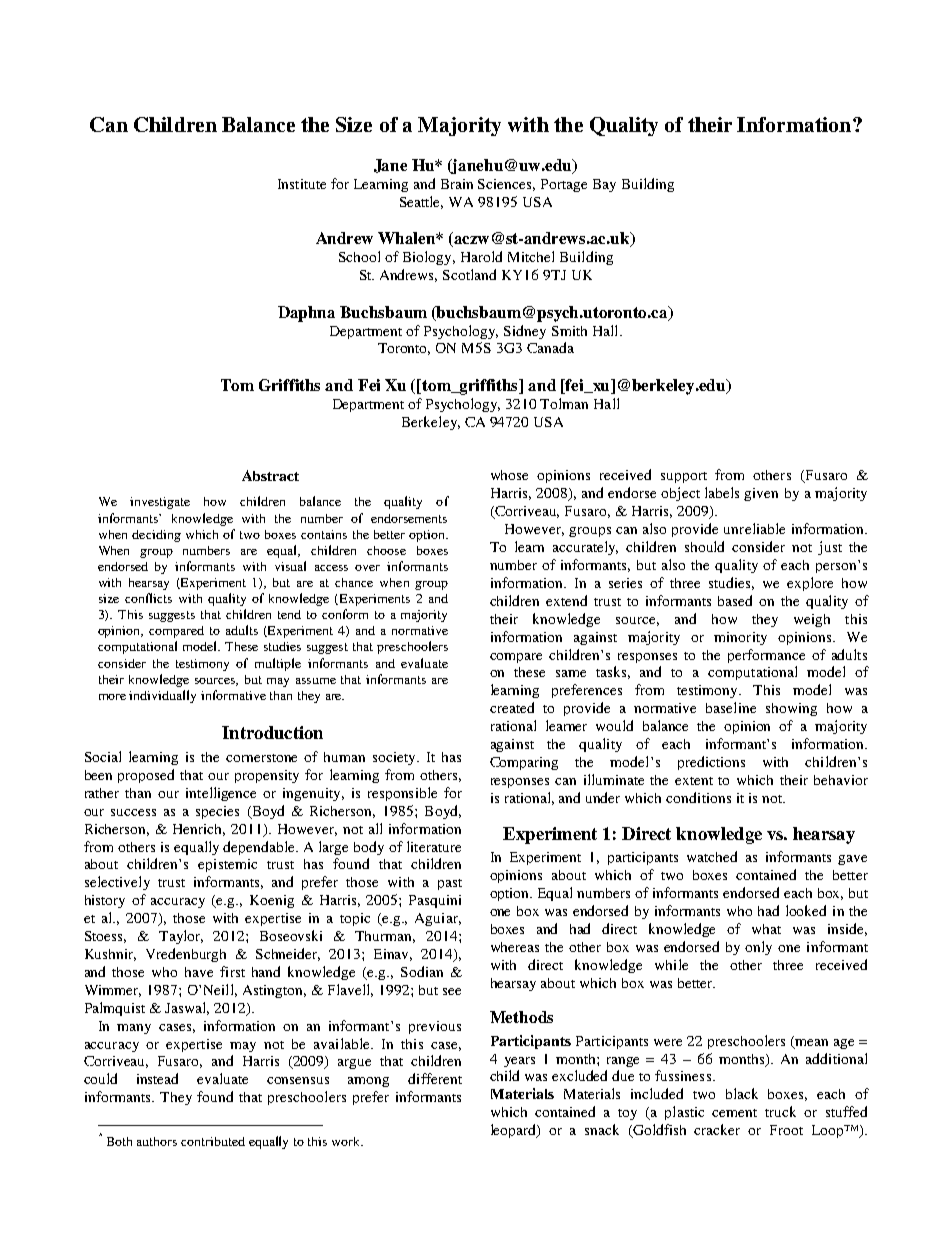 The height and width of the screenshot is (1233, 952). Describe the element at coordinates (457, 184) in the screenshot. I see `Brain` at that location.
